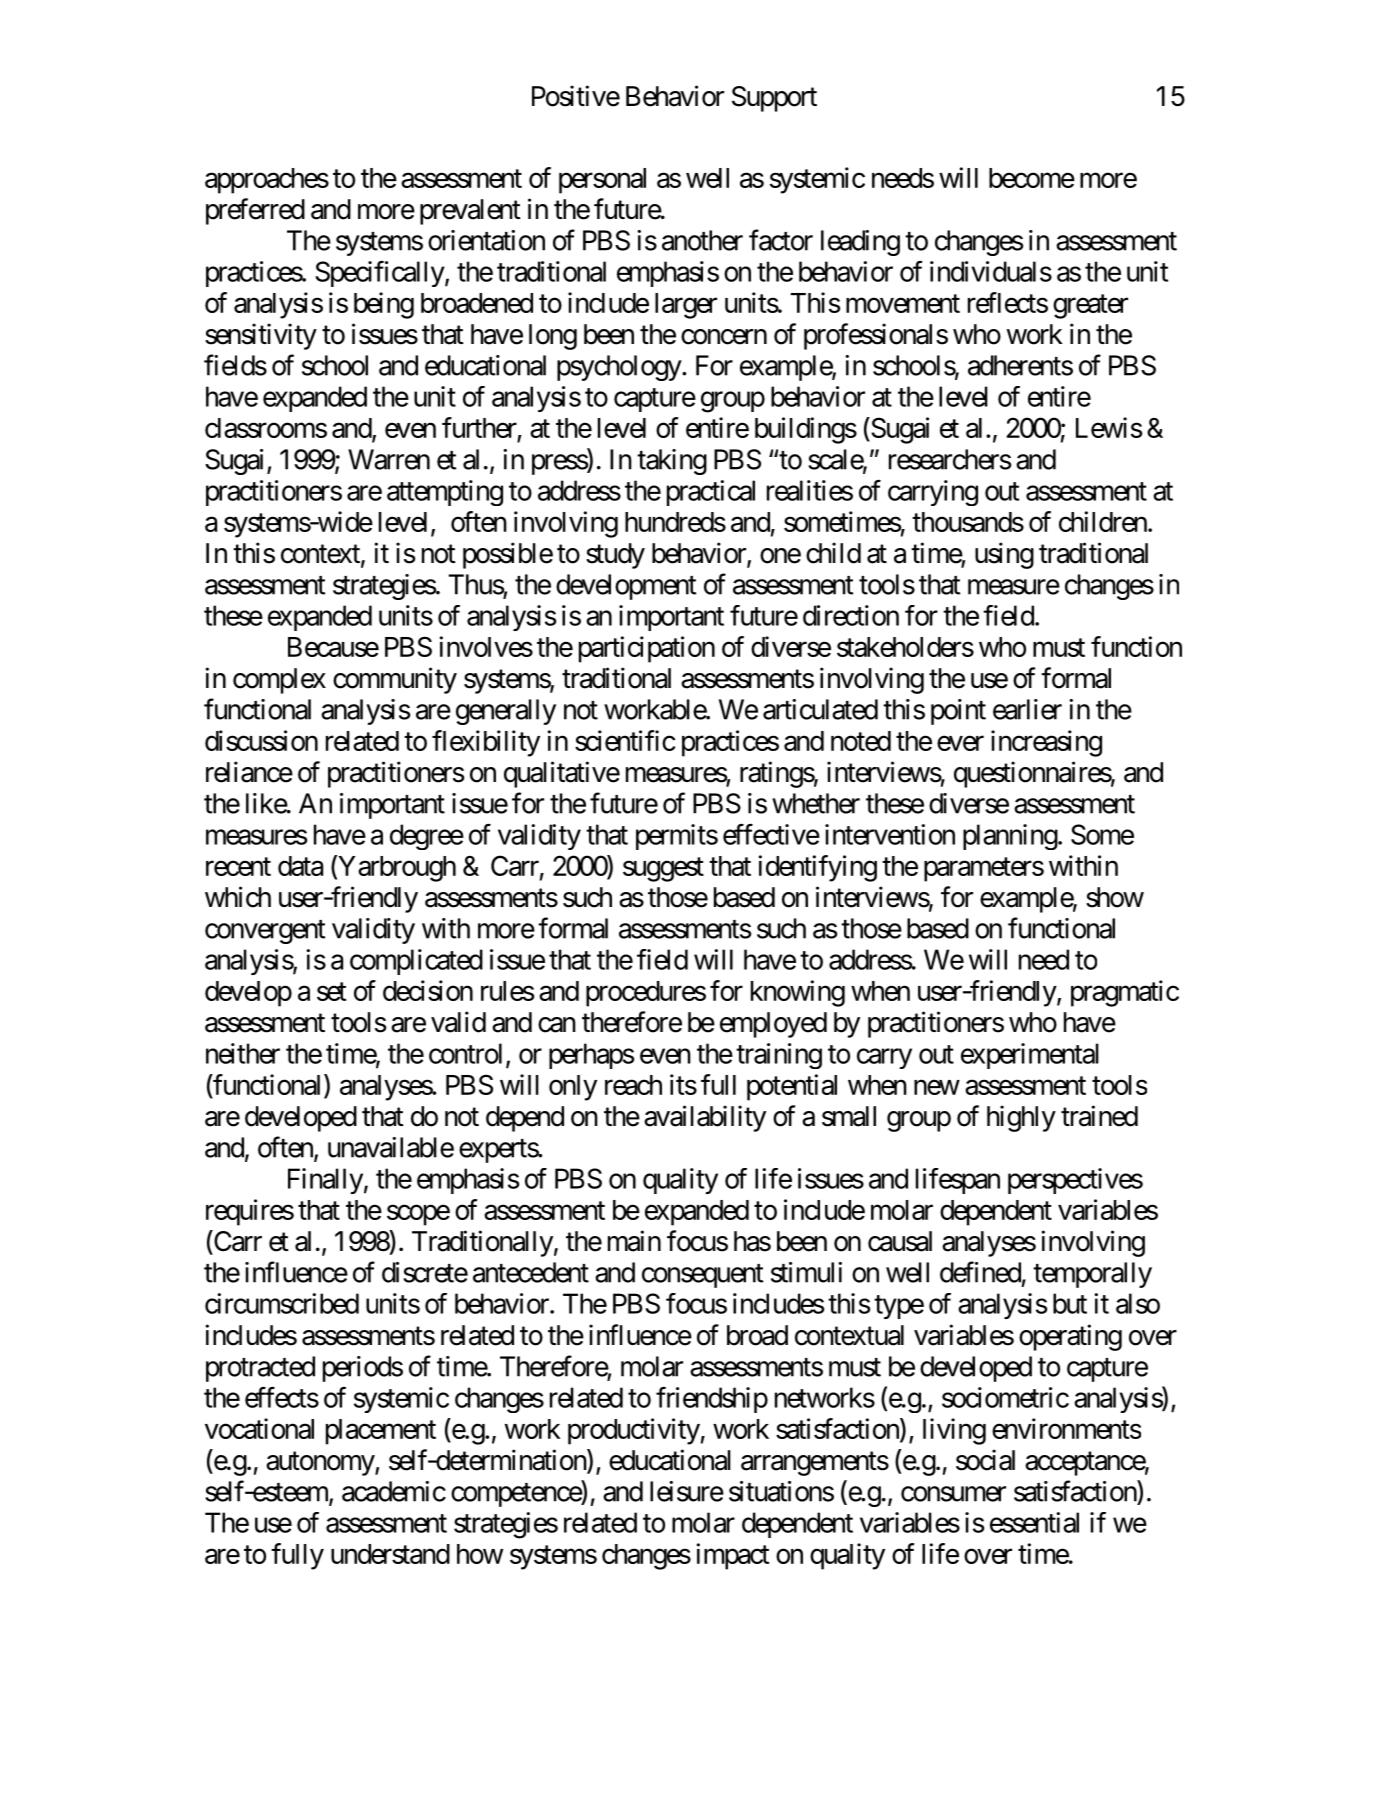 The image size is (1387, 1795). I want to click on highly, so click(1021, 1118).
